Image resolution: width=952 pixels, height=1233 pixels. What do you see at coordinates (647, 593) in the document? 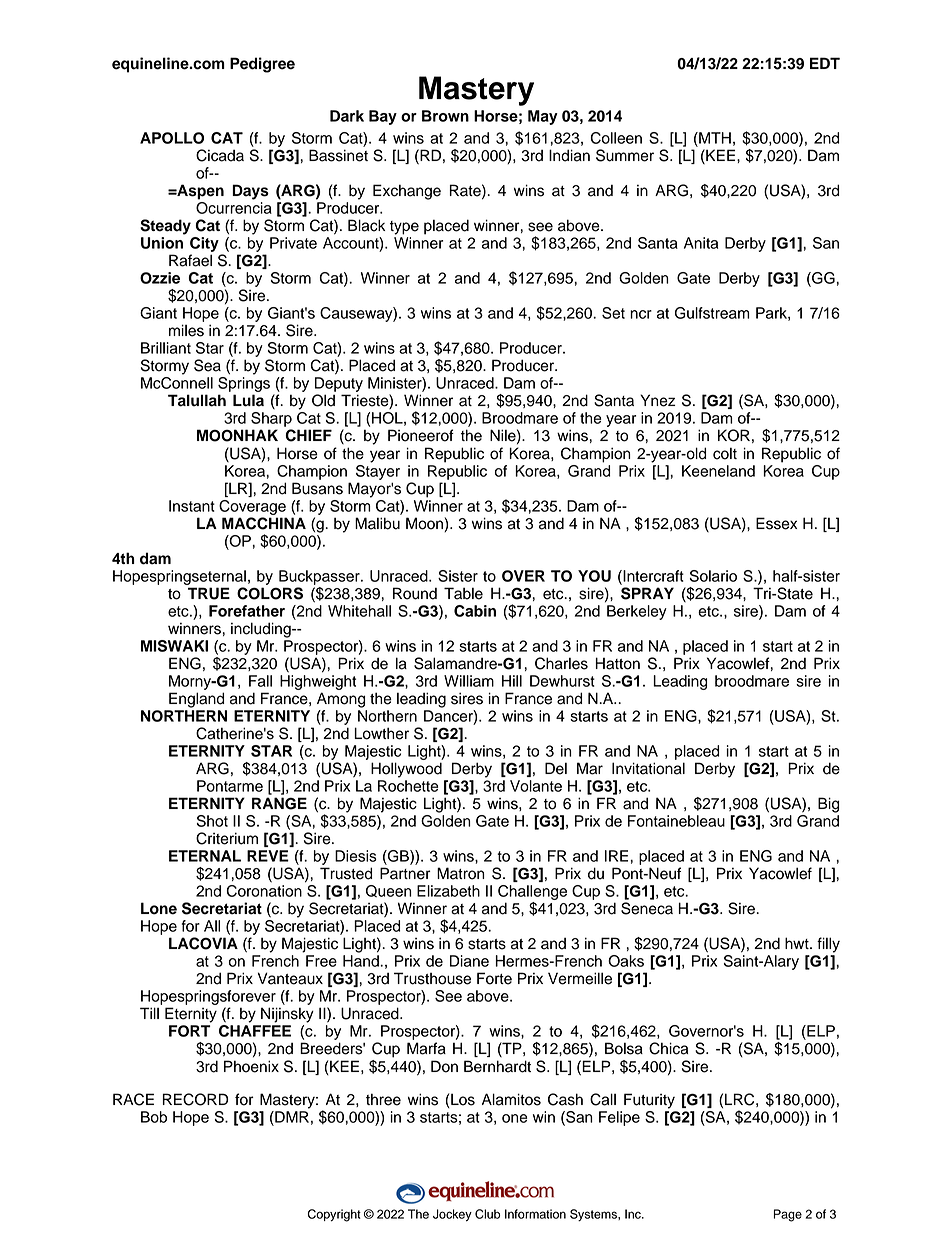
I see `SPRAY` at bounding box center [647, 593].
